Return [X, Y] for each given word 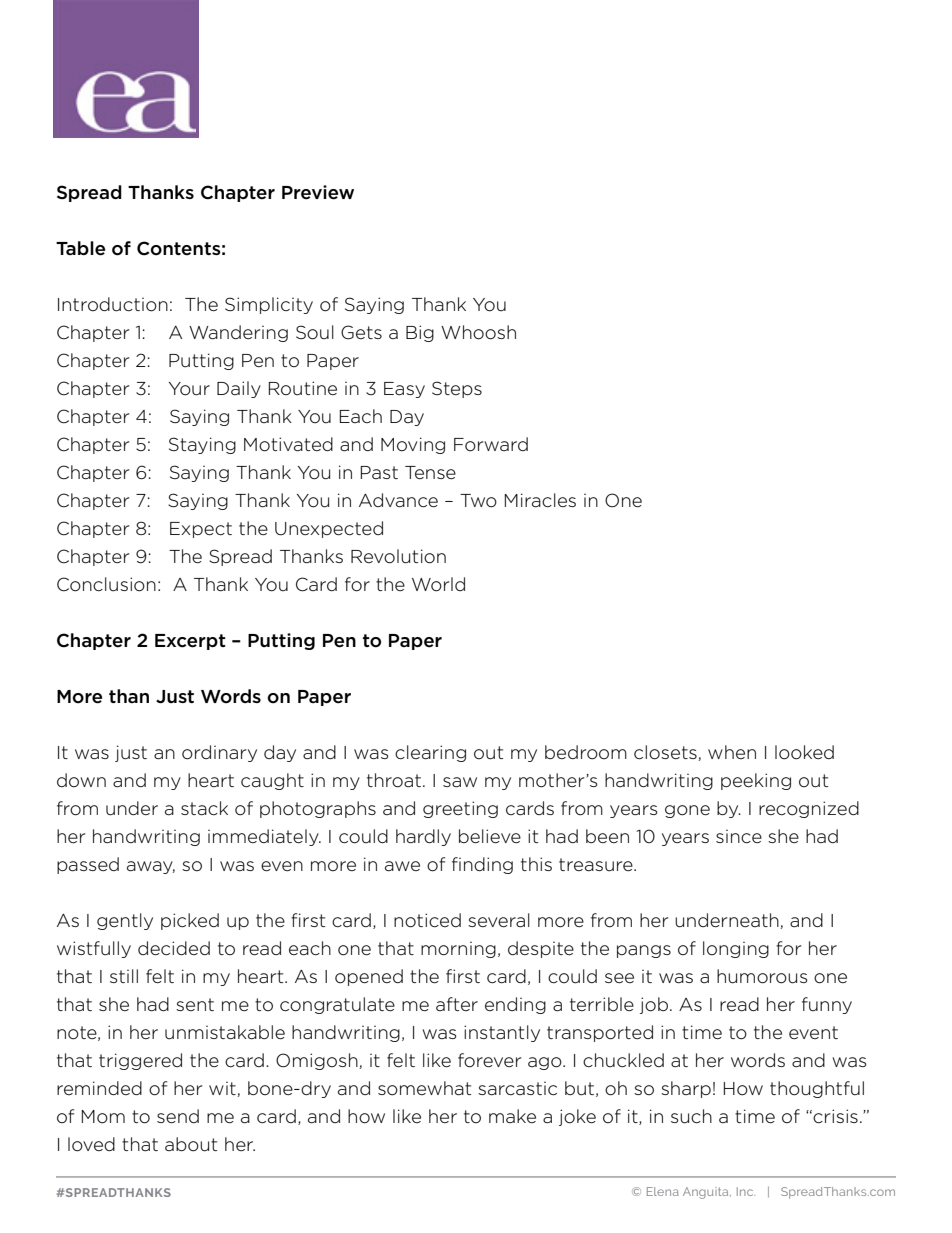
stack [204, 808]
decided [174, 948]
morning [458, 950]
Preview [318, 192]
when [732, 752]
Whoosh [478, 332]
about [191, 1144]
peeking [756, 781]
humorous [762, 976]
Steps [457, 389]
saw [460, 782]
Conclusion [106, 584]
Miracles [540, 500]
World [438, 584]
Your [189, 389]
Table [80, 248]
